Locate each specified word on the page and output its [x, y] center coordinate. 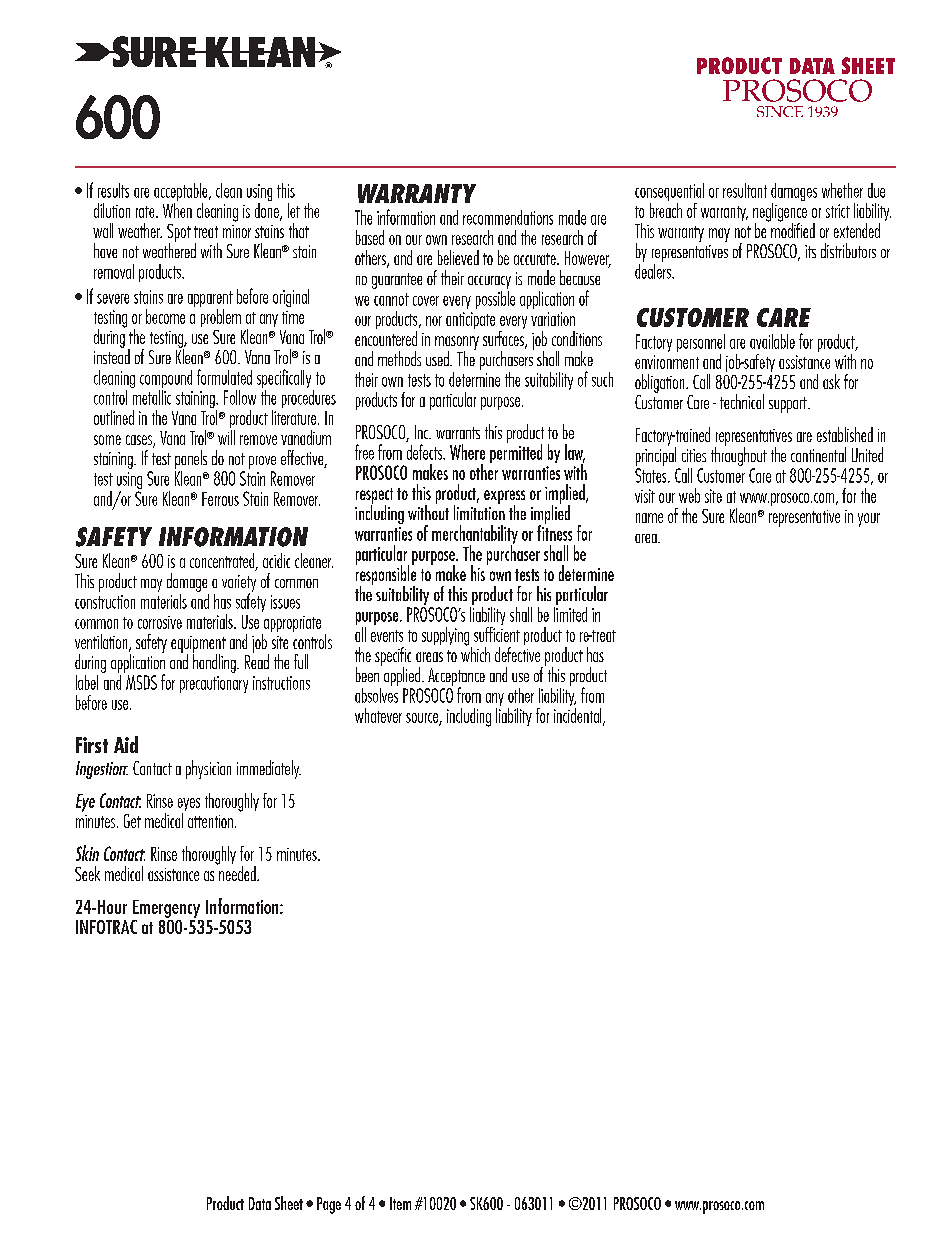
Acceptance [456, 678]
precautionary [214, 684]
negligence [780, 212]
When [177, 209]
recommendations [508, 217]
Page [329, 1205]
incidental [579, 715]
